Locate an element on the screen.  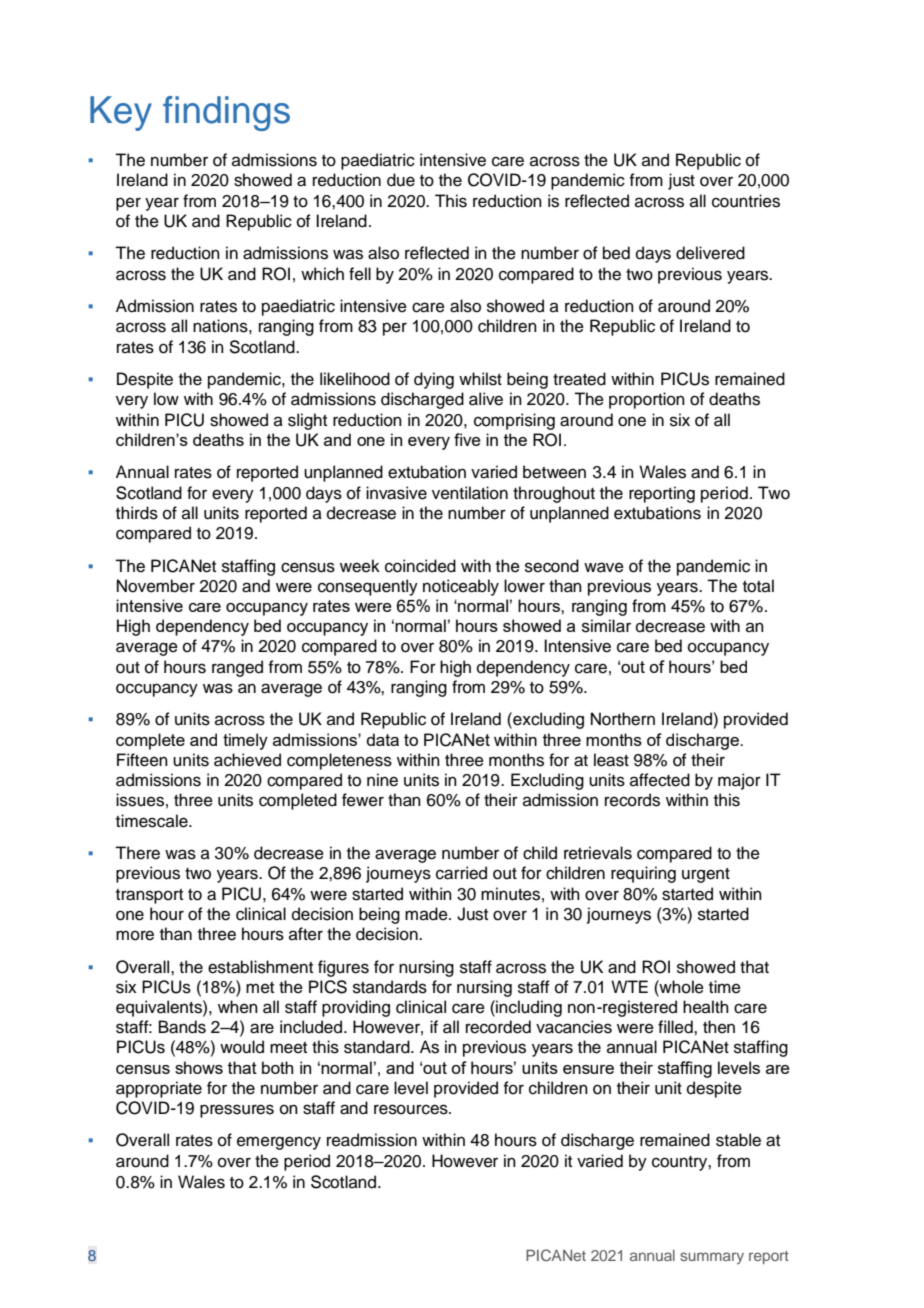
wave is located at coordinates (604, 567).
